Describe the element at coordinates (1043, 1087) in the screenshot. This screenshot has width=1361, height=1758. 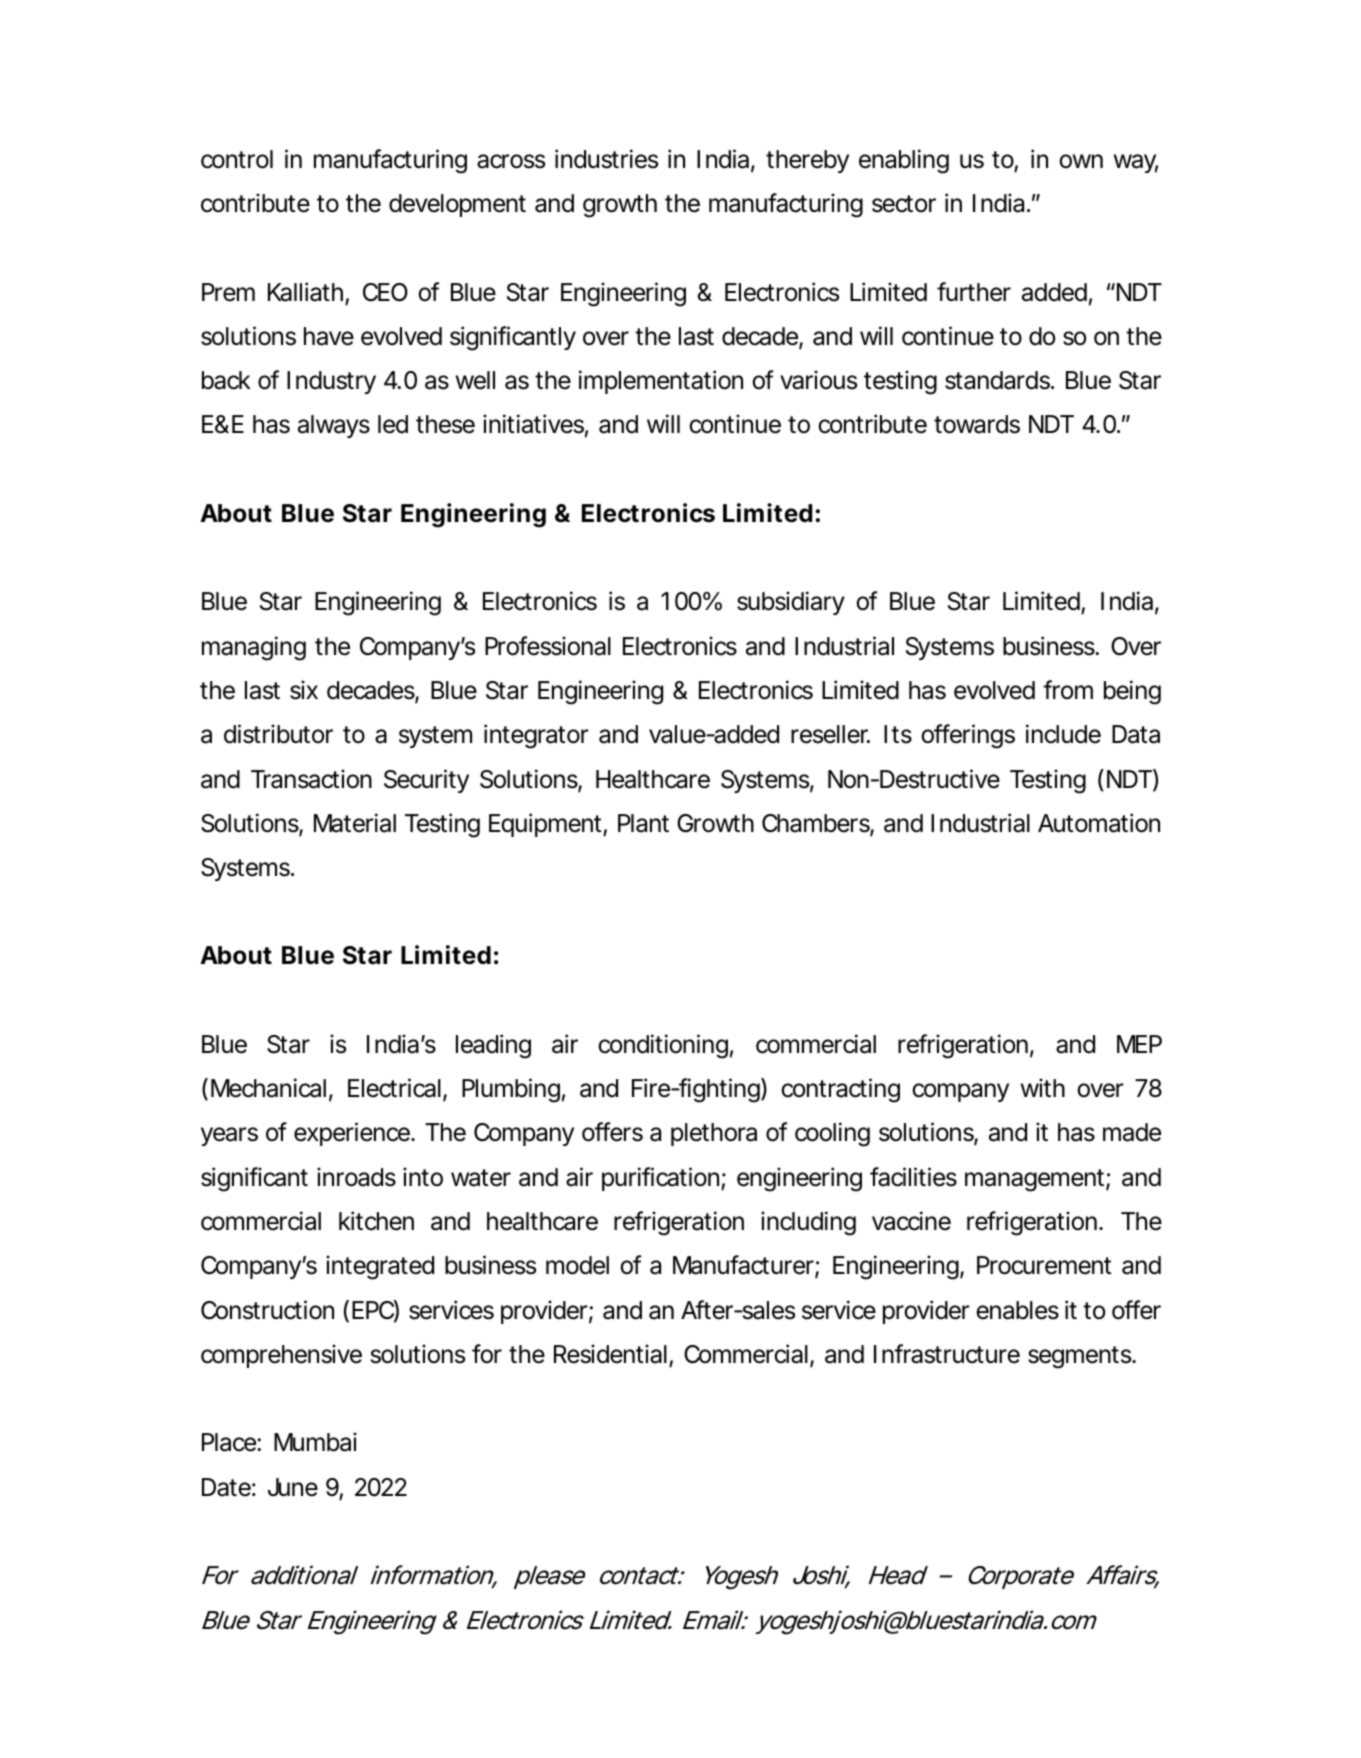
I see `with` at that location.
